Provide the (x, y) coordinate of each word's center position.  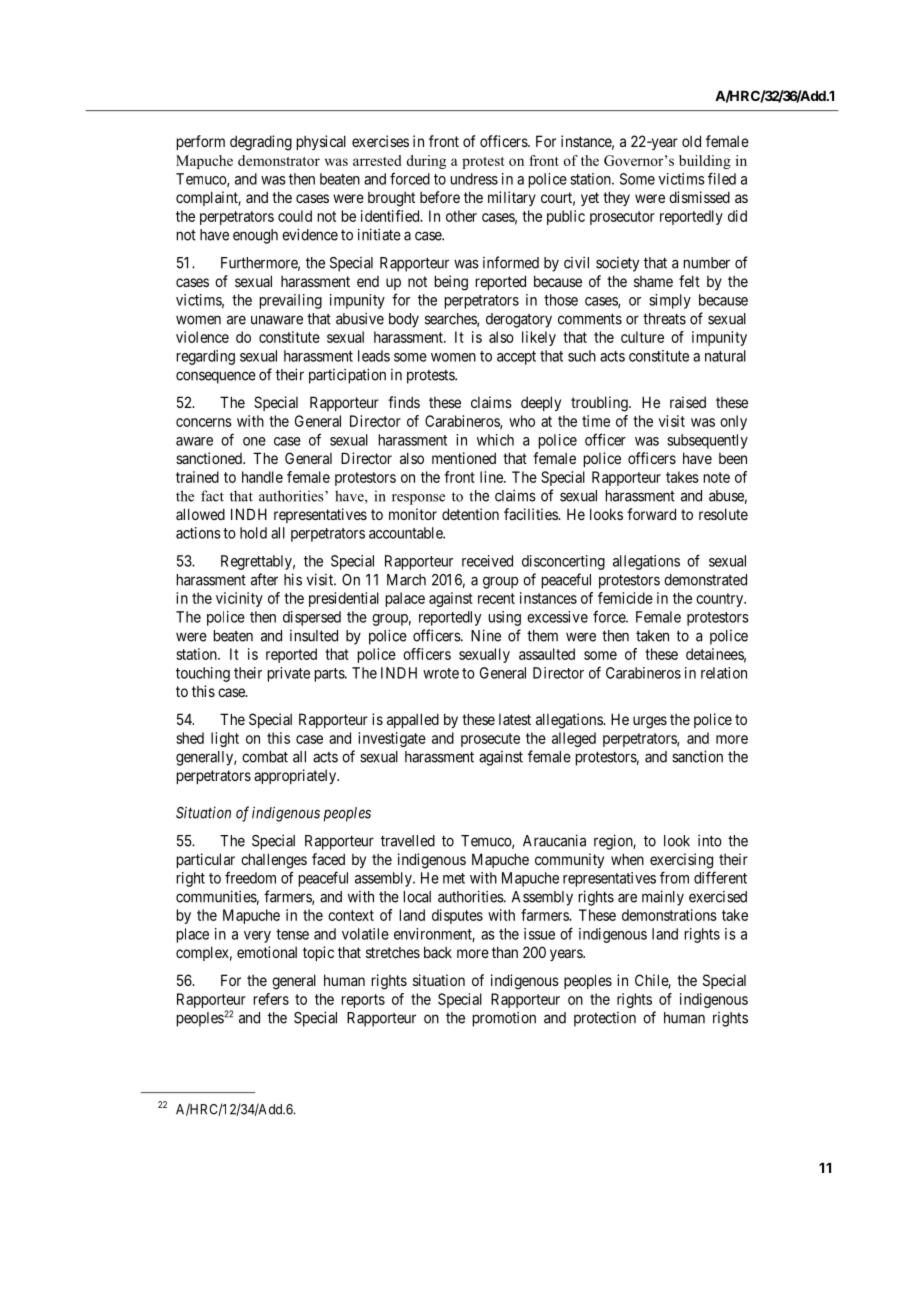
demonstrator (279, 160)
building (705, 162)
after (264, 579)
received (487, 561)
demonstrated (705, 580)
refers (271, 999)
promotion (504, 1019)
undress (474, 179)
